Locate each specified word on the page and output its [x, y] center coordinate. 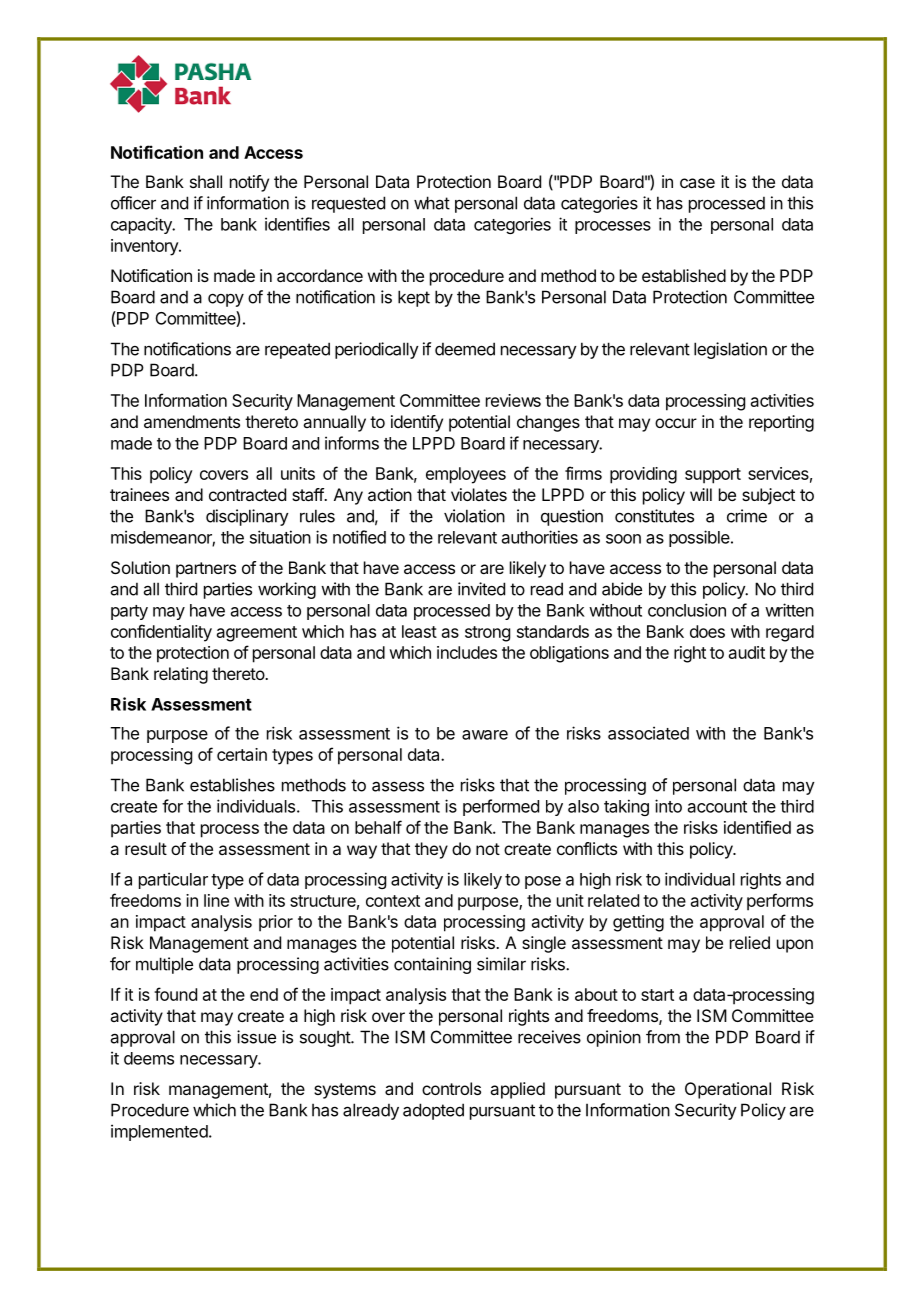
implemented [159, 1132]
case [697, 183]
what [432, 203]
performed [501, 807]
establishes [232, 785]
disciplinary [247, 517]
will [701, 494]
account [717, 807]
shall [206, 181]
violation [474, 516]
